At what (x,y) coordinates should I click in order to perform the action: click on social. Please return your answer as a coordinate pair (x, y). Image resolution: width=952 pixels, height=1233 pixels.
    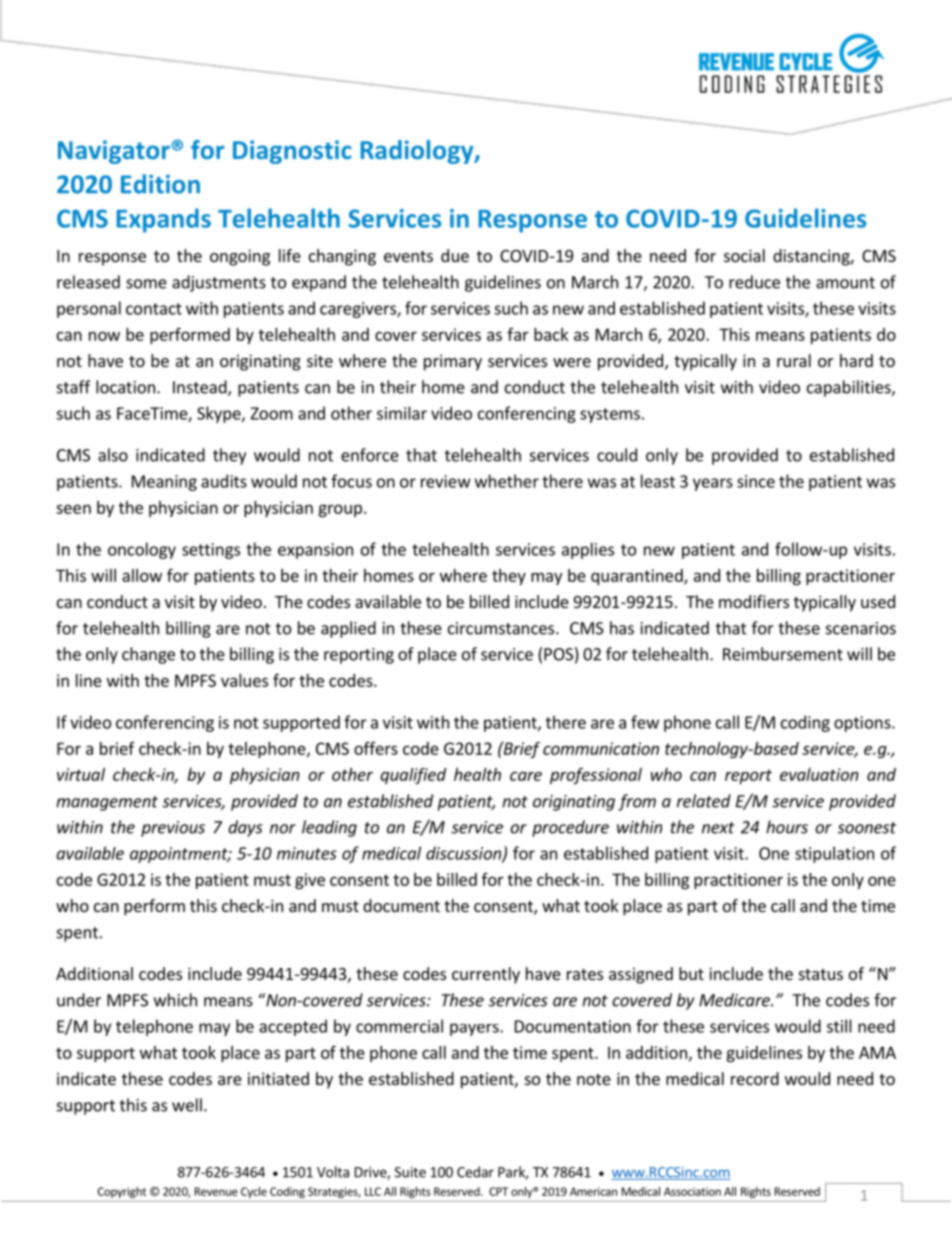
    Looking at the image, I should click on (744, 255).
